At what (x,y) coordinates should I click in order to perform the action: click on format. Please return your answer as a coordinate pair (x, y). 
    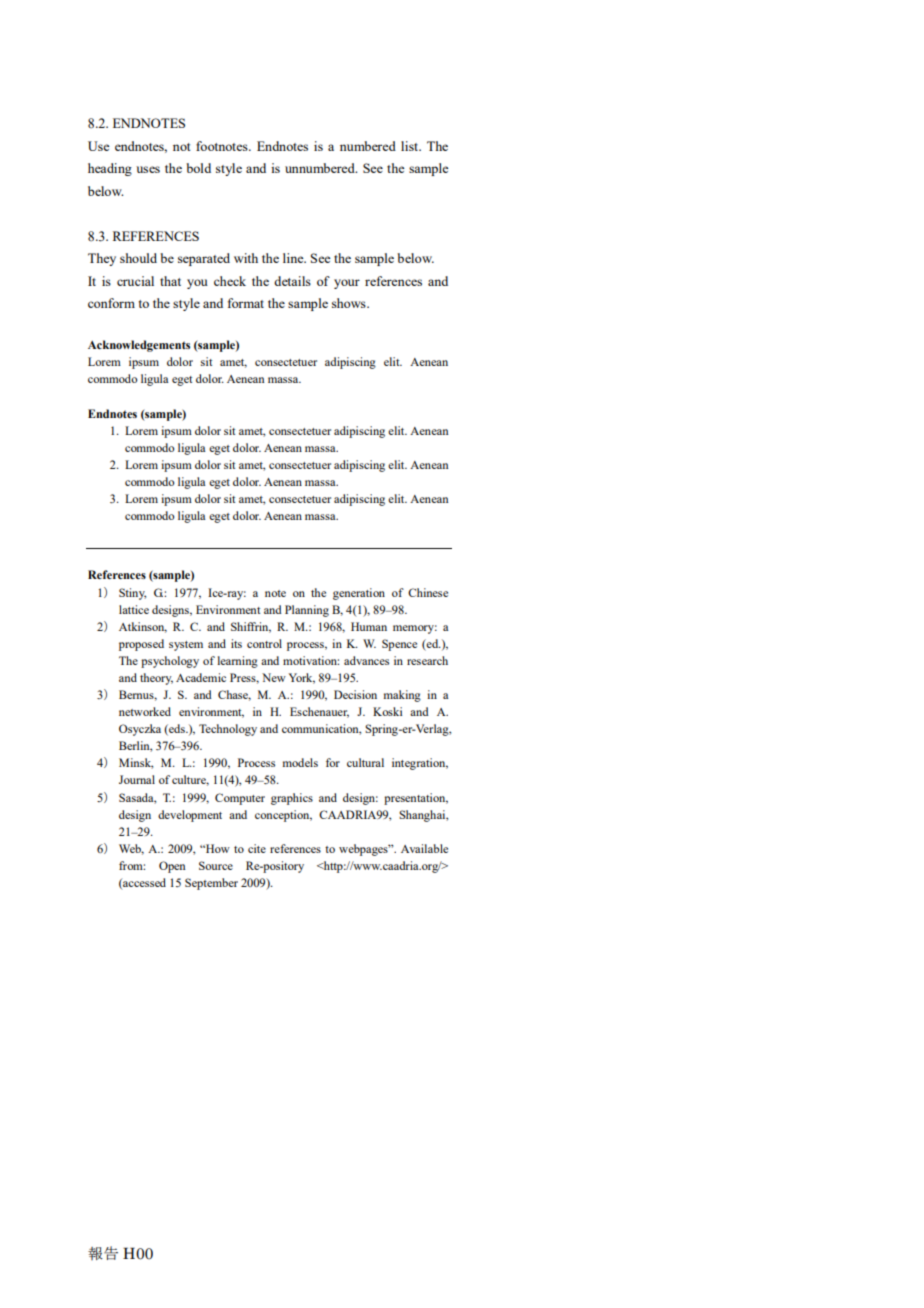
    Looking at the image, I should click on (246, 303).
